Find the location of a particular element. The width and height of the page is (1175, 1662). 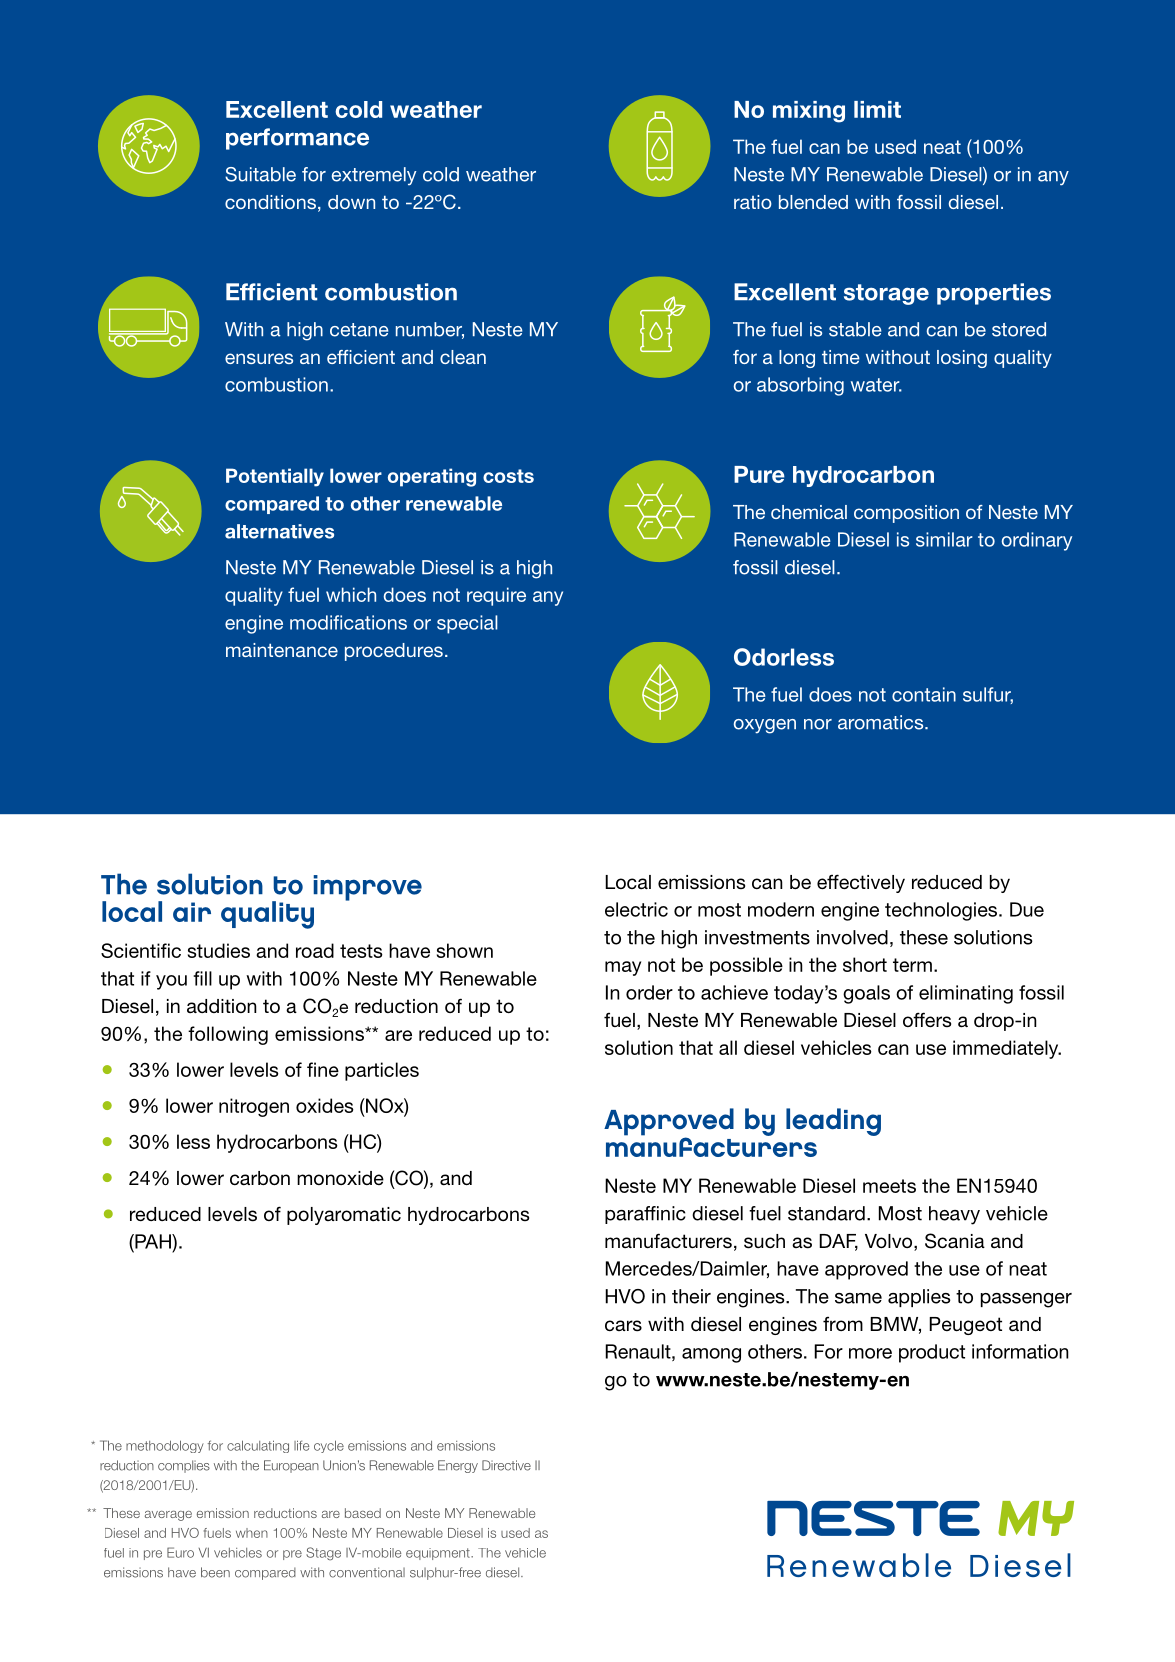

offers is located at coordinates (927, 1020).
